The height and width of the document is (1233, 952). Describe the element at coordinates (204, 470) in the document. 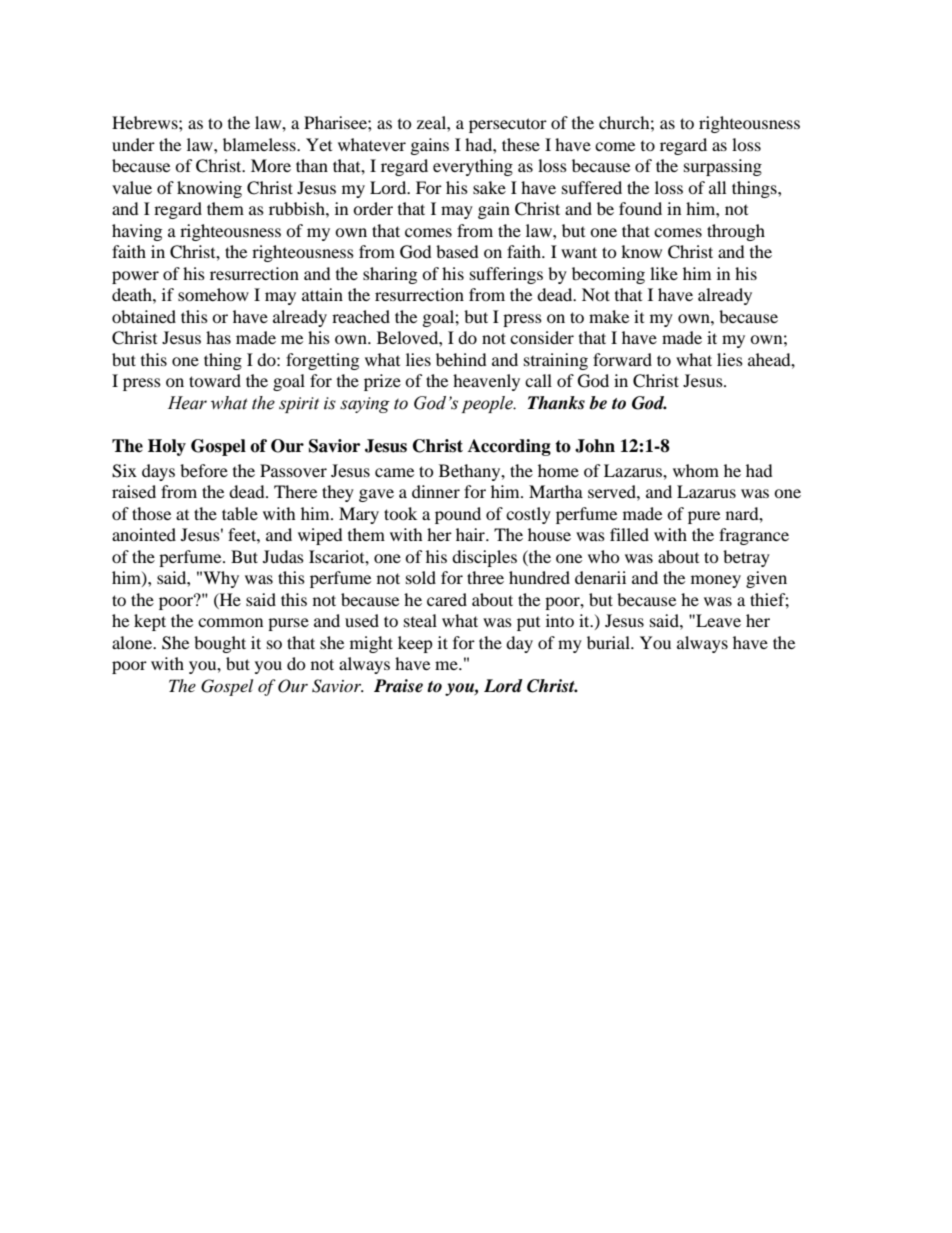

I see `before` at that location.
